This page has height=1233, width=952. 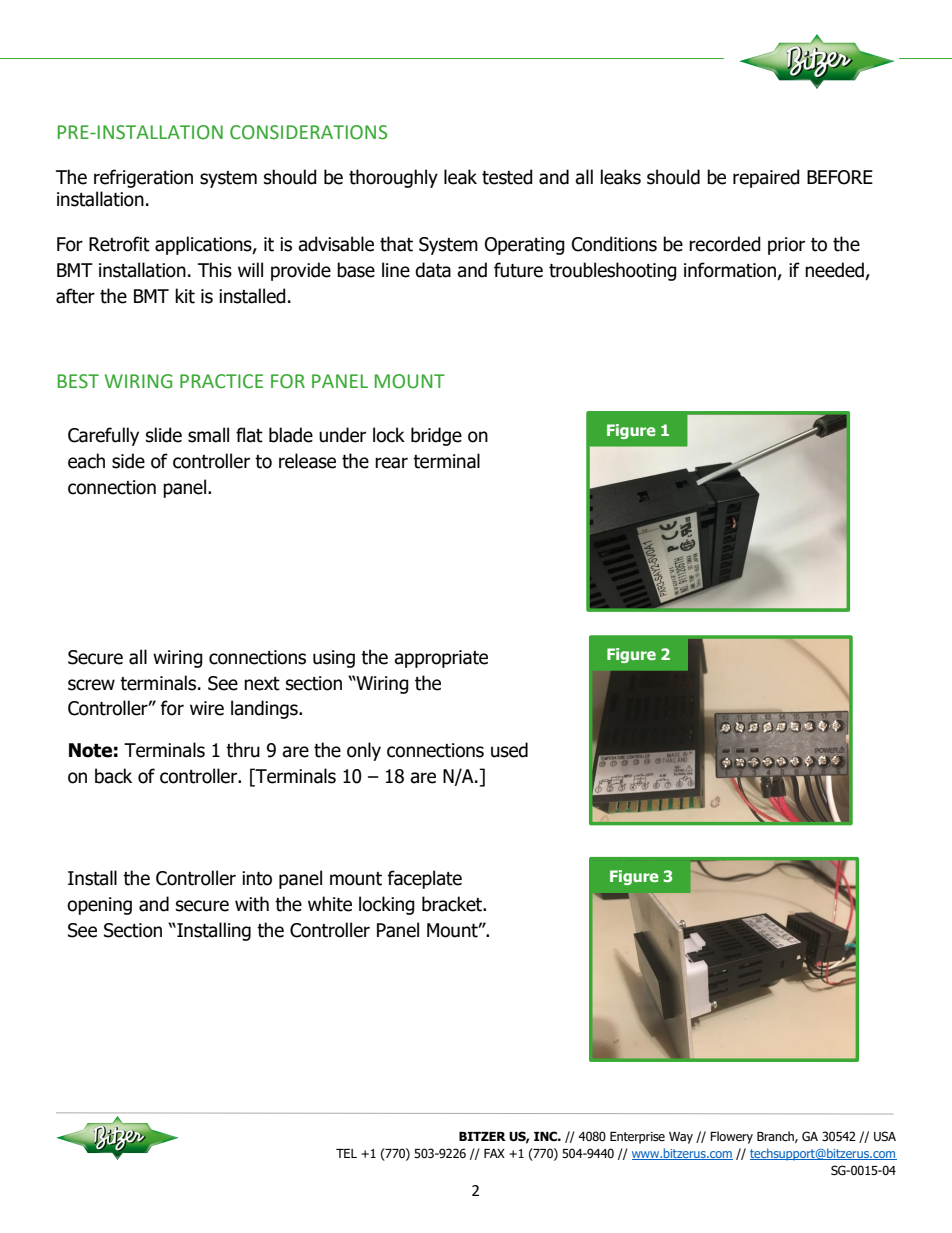 What do you see at coordinates (507, 177) in the page?
I see `tested` at bounding box center [507, 177].
